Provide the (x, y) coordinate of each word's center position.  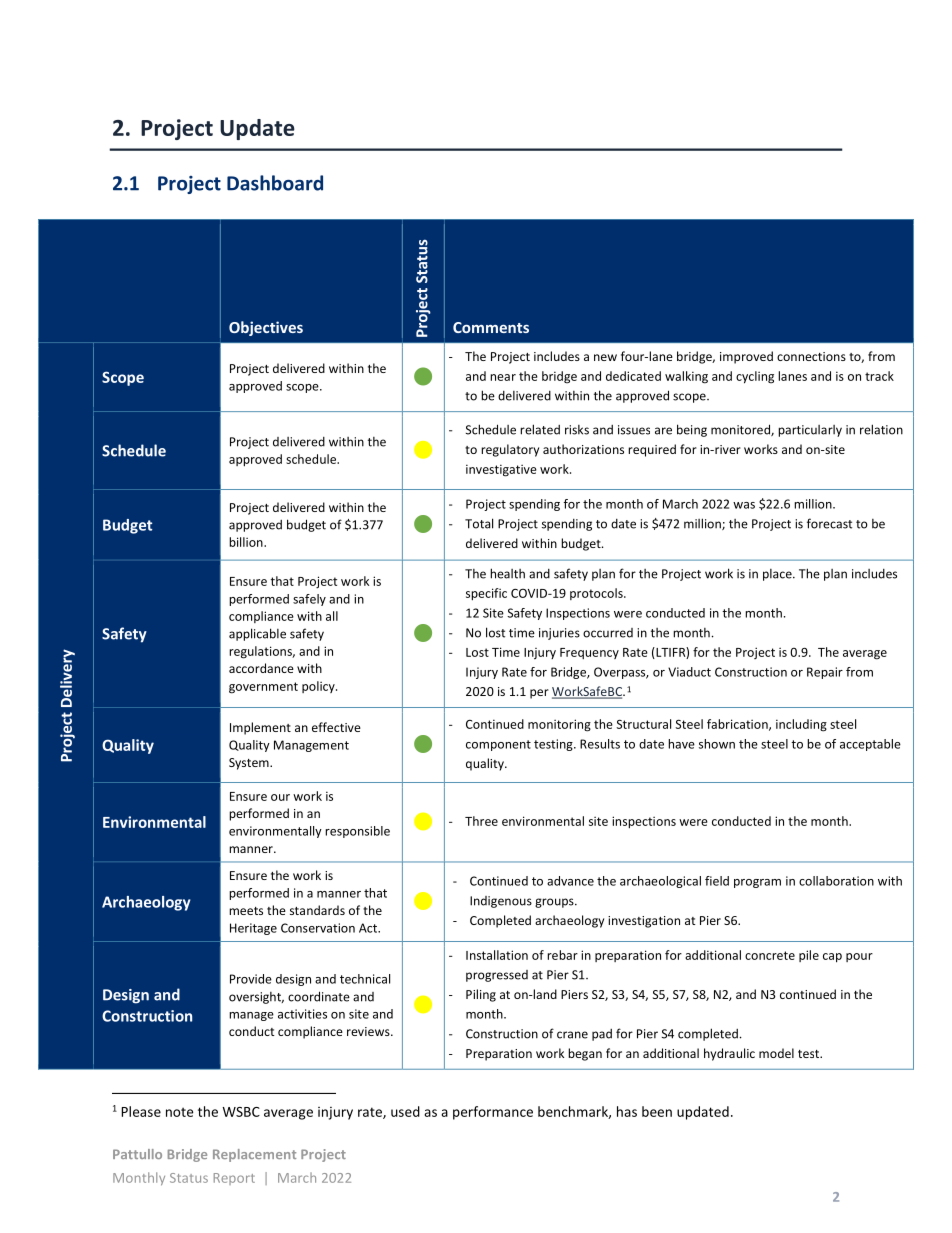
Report (234, 1179)
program (757, 883)
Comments (491, 327)
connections (811, 356)
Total (479, 523)
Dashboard (275, 183)
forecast (829, 523)
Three (481, 821)
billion (247, 542)
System (250, 764)
